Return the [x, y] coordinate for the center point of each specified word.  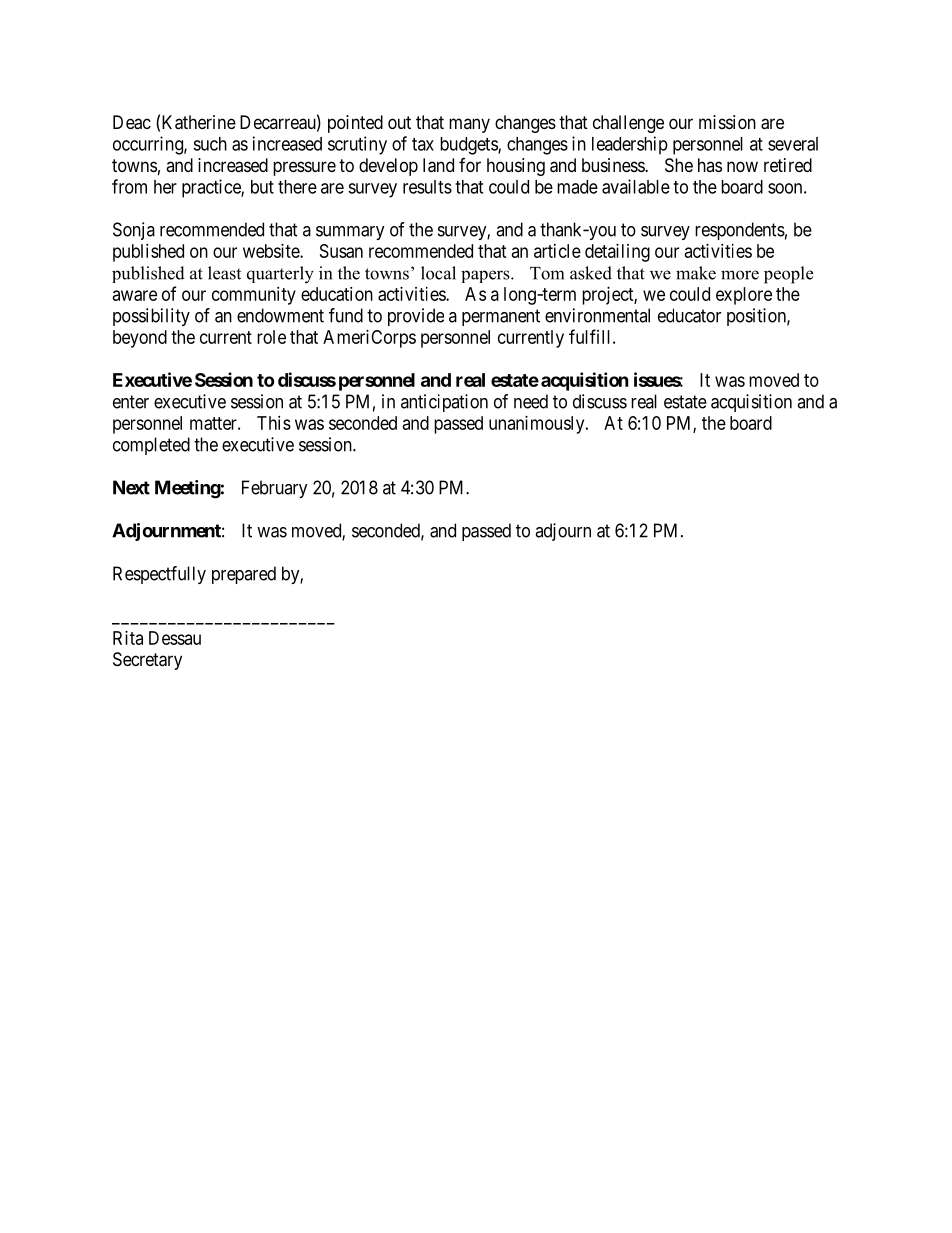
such [210, 144]
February [275, 489]
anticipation [444, 403]
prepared [244, 575]
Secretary [147, 661]
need [531, 401]
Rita [128, 638]
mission [727, 122]
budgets [469, 146]
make [696, 273]
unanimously [538, 425]
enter [131, 402]
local [438, 273]
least [224, 273]
